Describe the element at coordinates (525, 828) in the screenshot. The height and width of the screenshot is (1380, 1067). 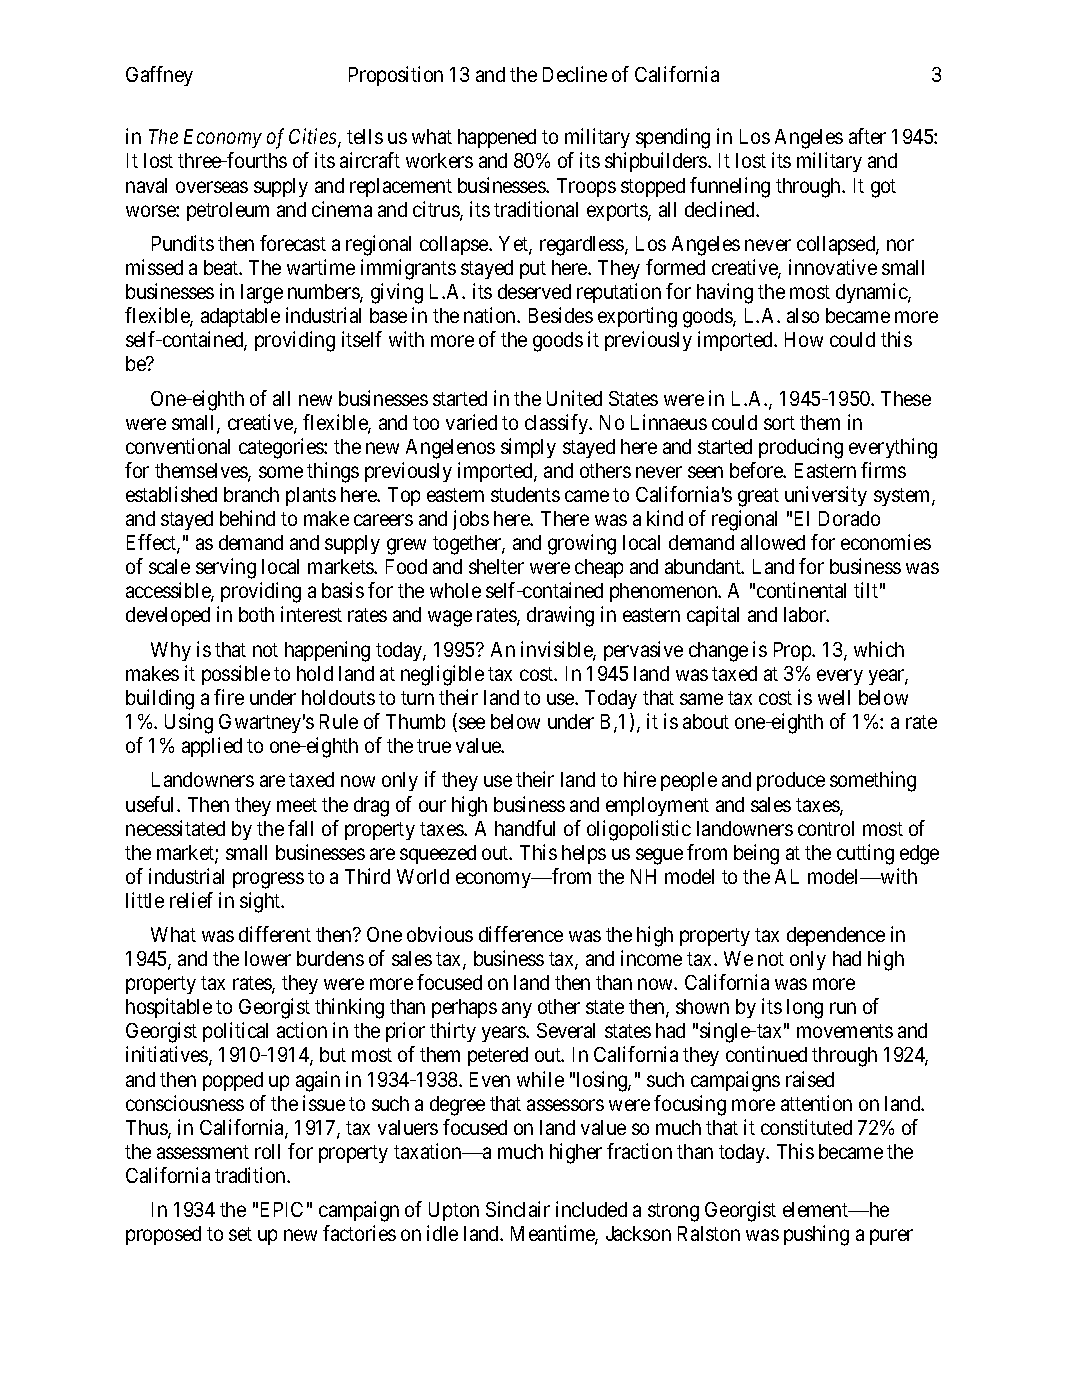
I see `handful` at that location.
